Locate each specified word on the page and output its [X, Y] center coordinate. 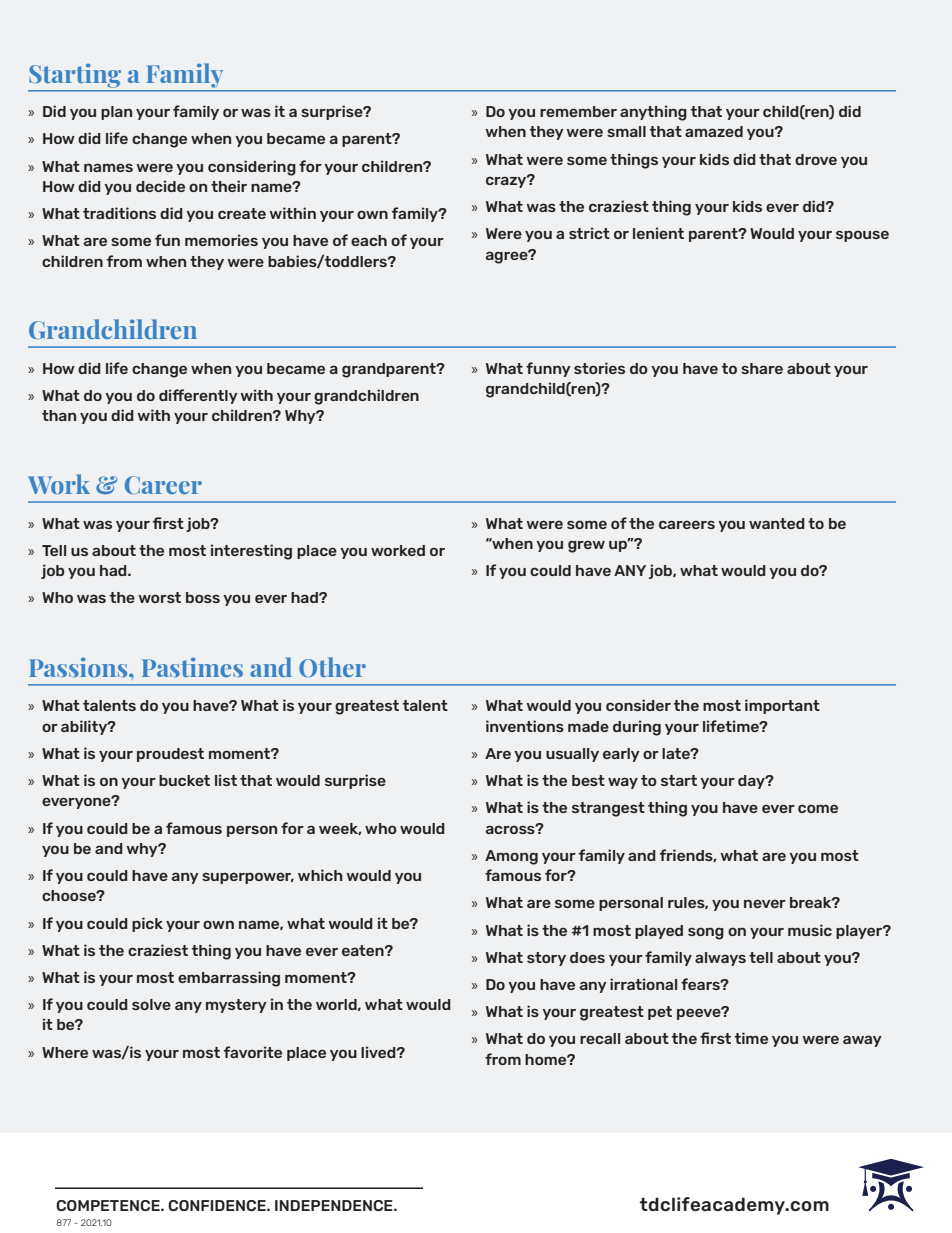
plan [116, 113]
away [862, 1041]
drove [816, 159]
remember [578, 111]
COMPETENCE [109, 1205]
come [818, 808]
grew [586, 546]
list [226, 780]
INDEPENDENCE [335, 1205]
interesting [251, 552]
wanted [777, 523]
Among [511, 857]
